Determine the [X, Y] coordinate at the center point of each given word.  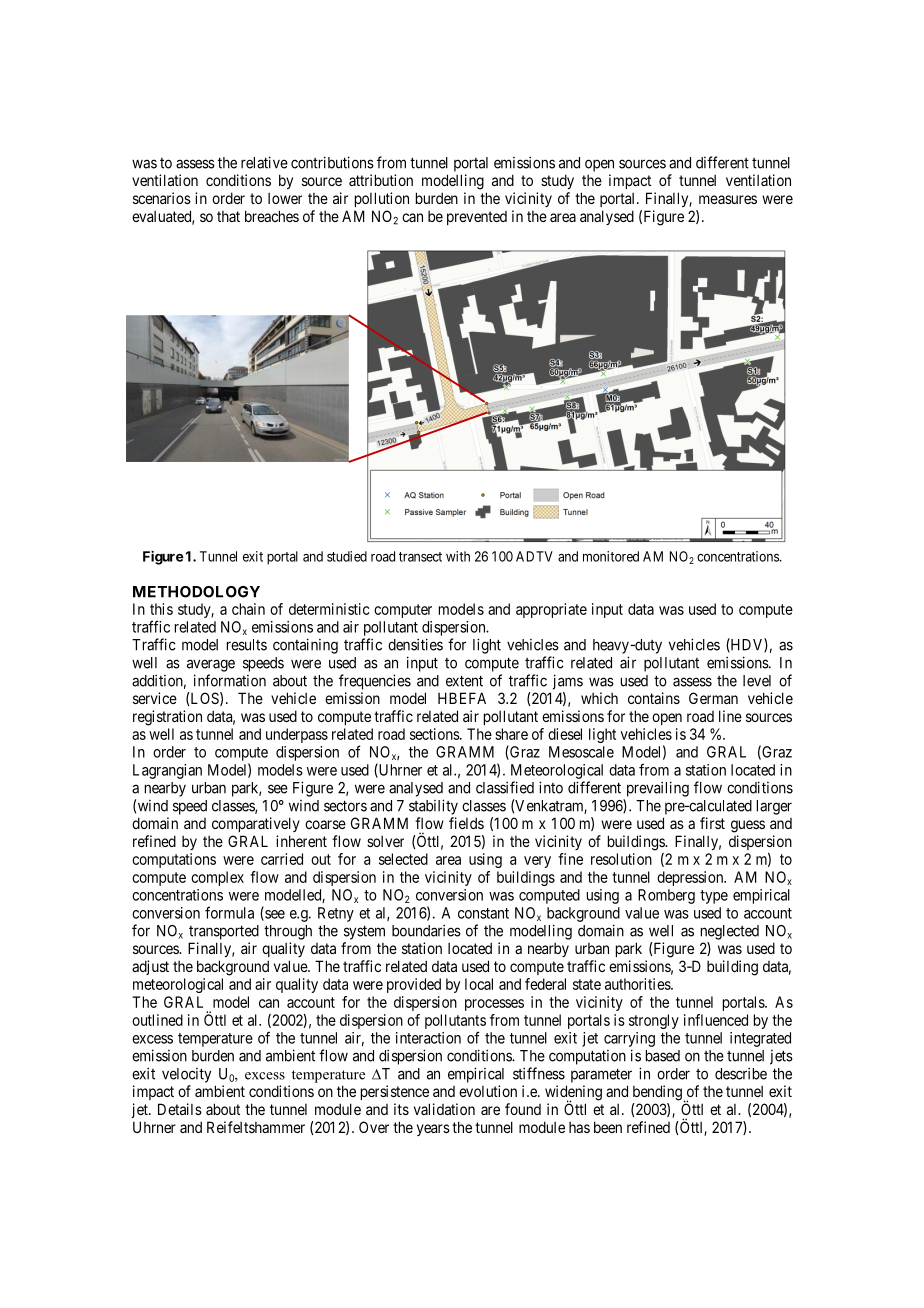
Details [180, 1109]
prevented [477, 218]
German [713, 698]
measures [728, 199]
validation [444, 1109]
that [228, 216]
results [247, 645]
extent [464, 681]
